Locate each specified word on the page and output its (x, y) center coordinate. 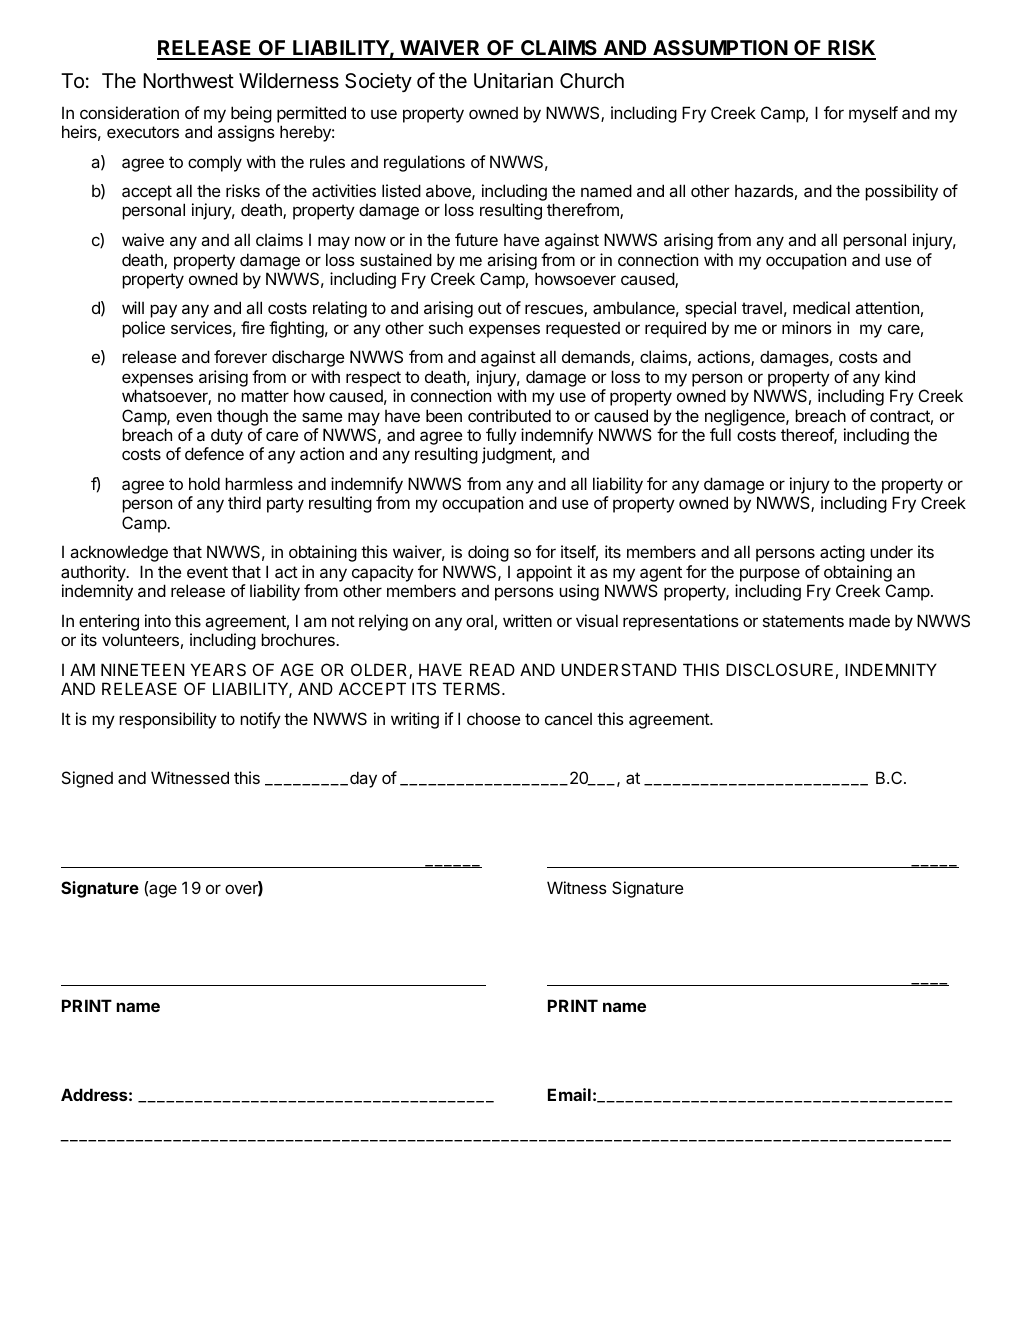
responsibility (168, 720)
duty (227, 436)
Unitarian (513, 81)
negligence (746, 417)
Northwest (188, 81)
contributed (509, 415)
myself (873, 114)
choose (494, 718)
